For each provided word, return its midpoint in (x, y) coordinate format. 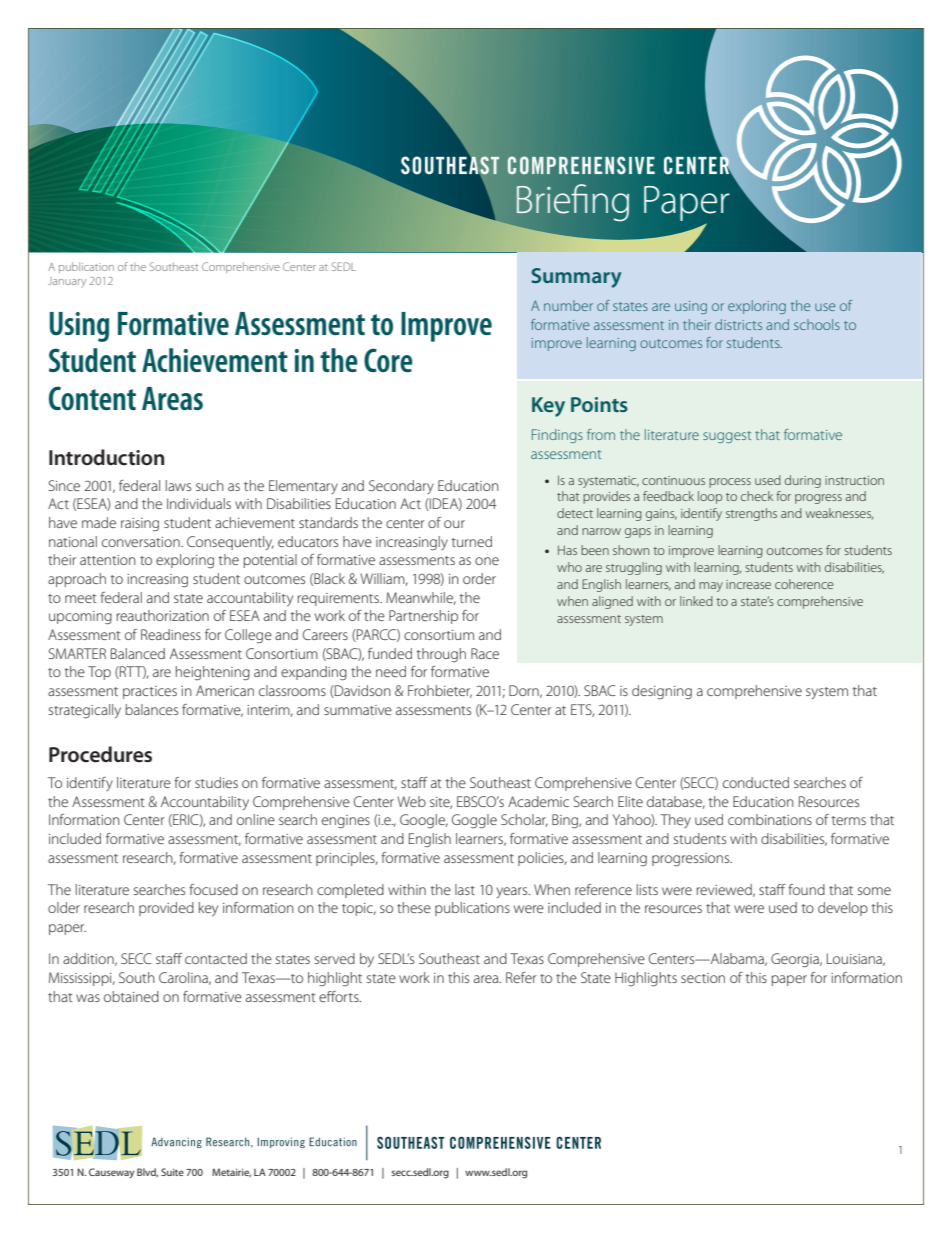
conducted (756, 782)
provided (166, 909)
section (703, 978)
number (568, 305)
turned (472, 541)
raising (140, 525)
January (67, 282)
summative (358, 710)
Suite (172, 1172)
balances (151, 709)
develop (843, 909)
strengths (751, 514)
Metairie (231, 1172)
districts (738, 324)
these (414, 907)
